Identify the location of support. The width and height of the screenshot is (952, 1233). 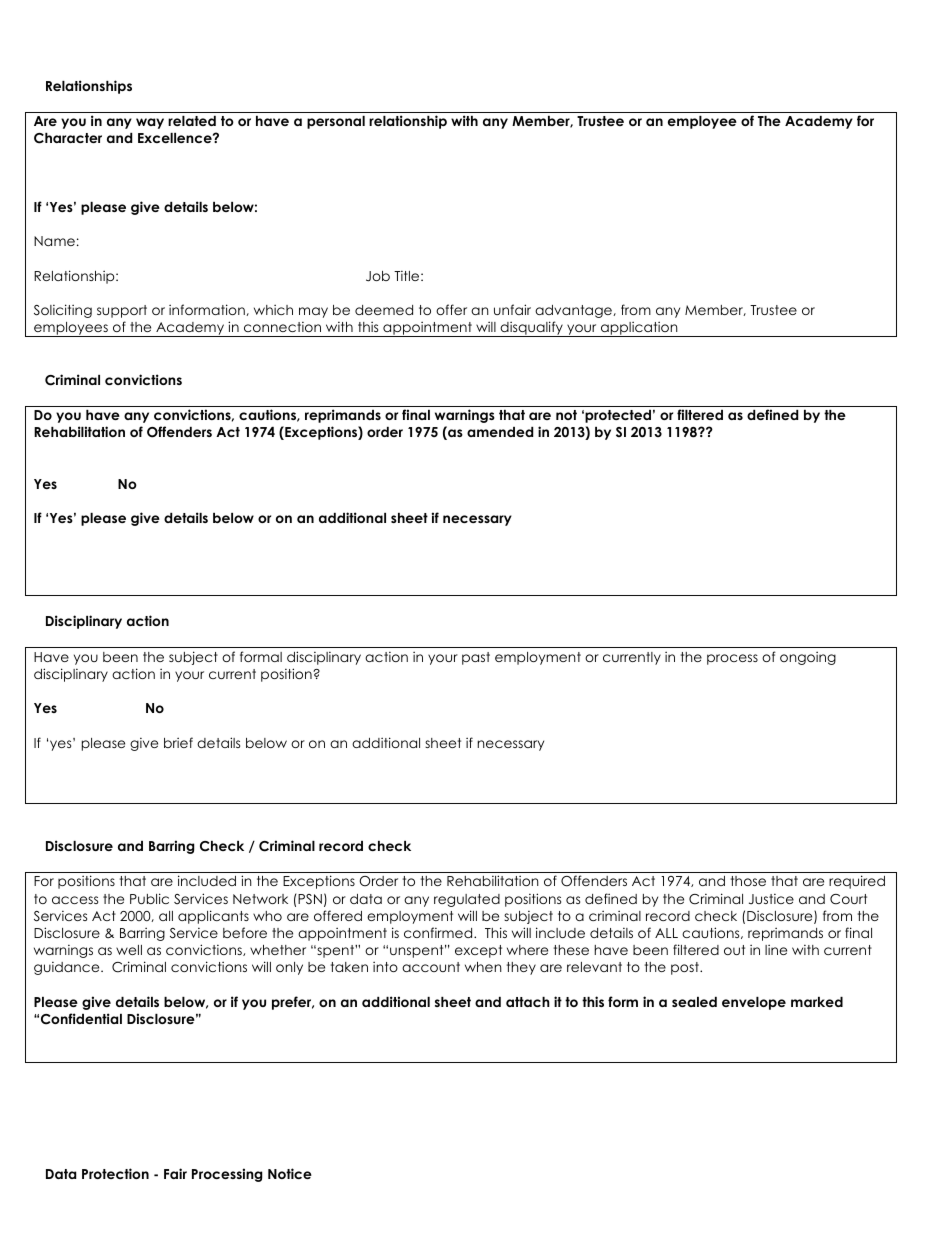
(122, 311).
